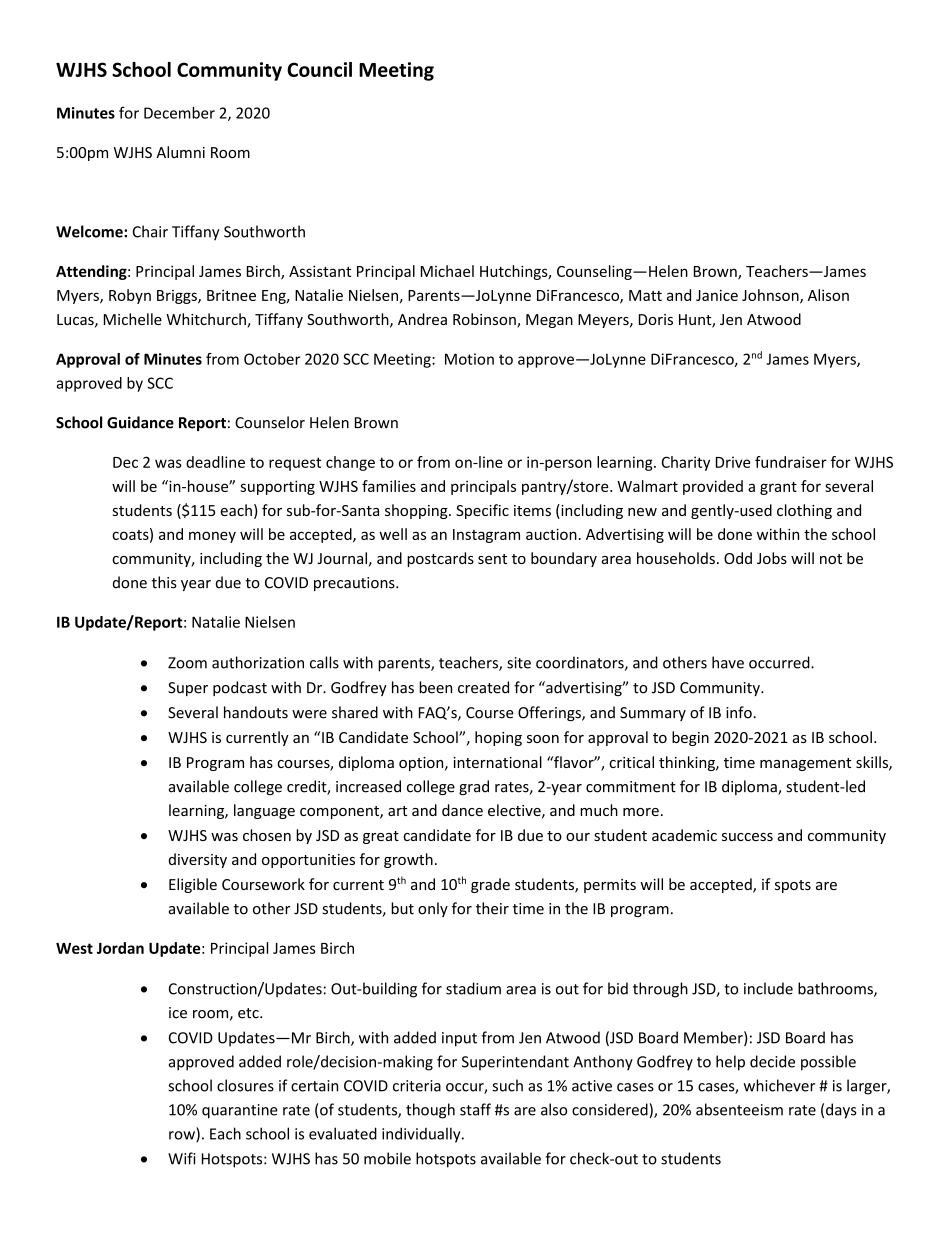 Image resolution: width=952 pixels, height=1233 pixels. What do you see at coordinates (164, 582) in the image?
I see `this` at bounding box center [164, 582].
